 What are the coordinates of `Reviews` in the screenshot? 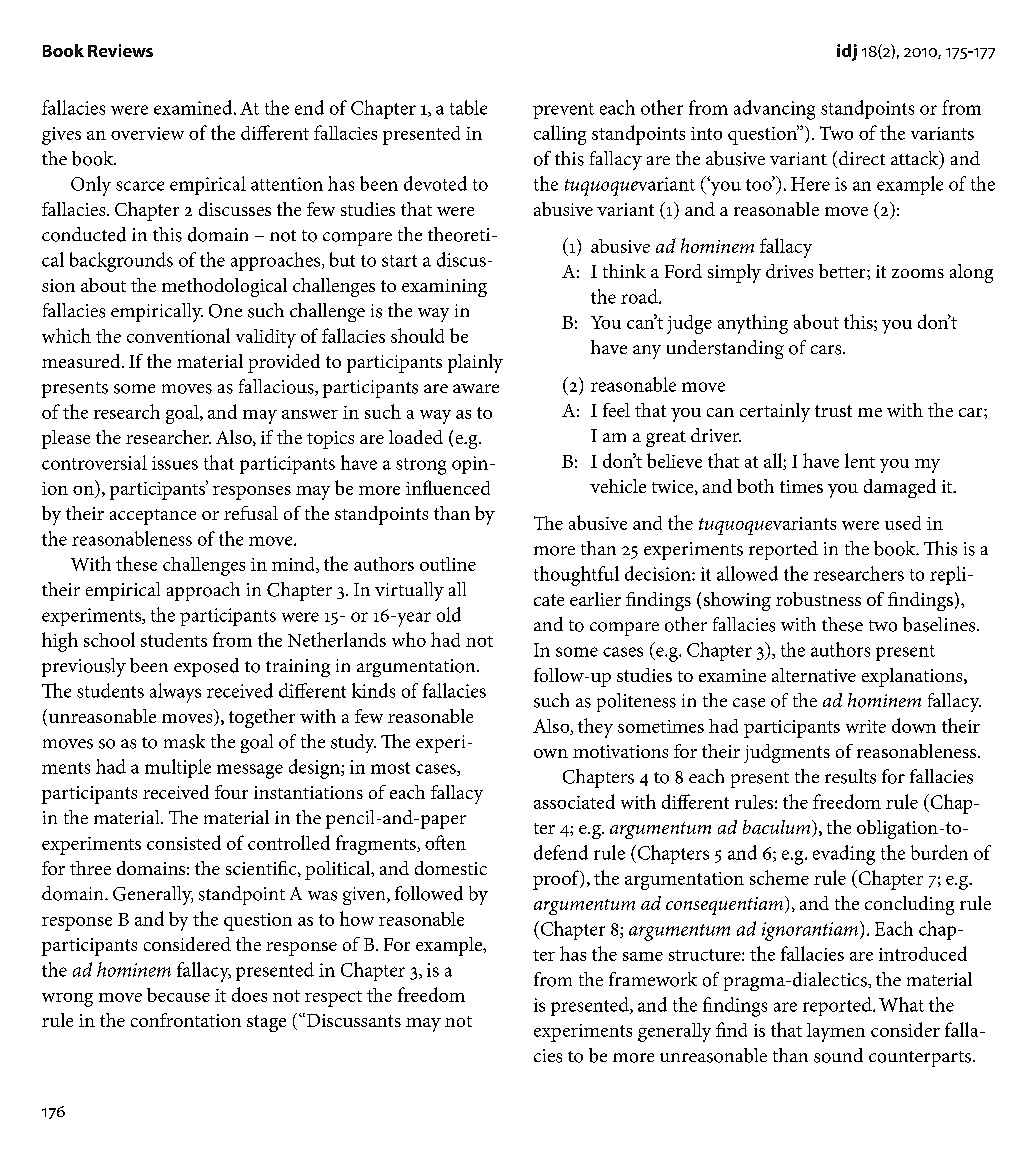 It's located at (120, 50).
